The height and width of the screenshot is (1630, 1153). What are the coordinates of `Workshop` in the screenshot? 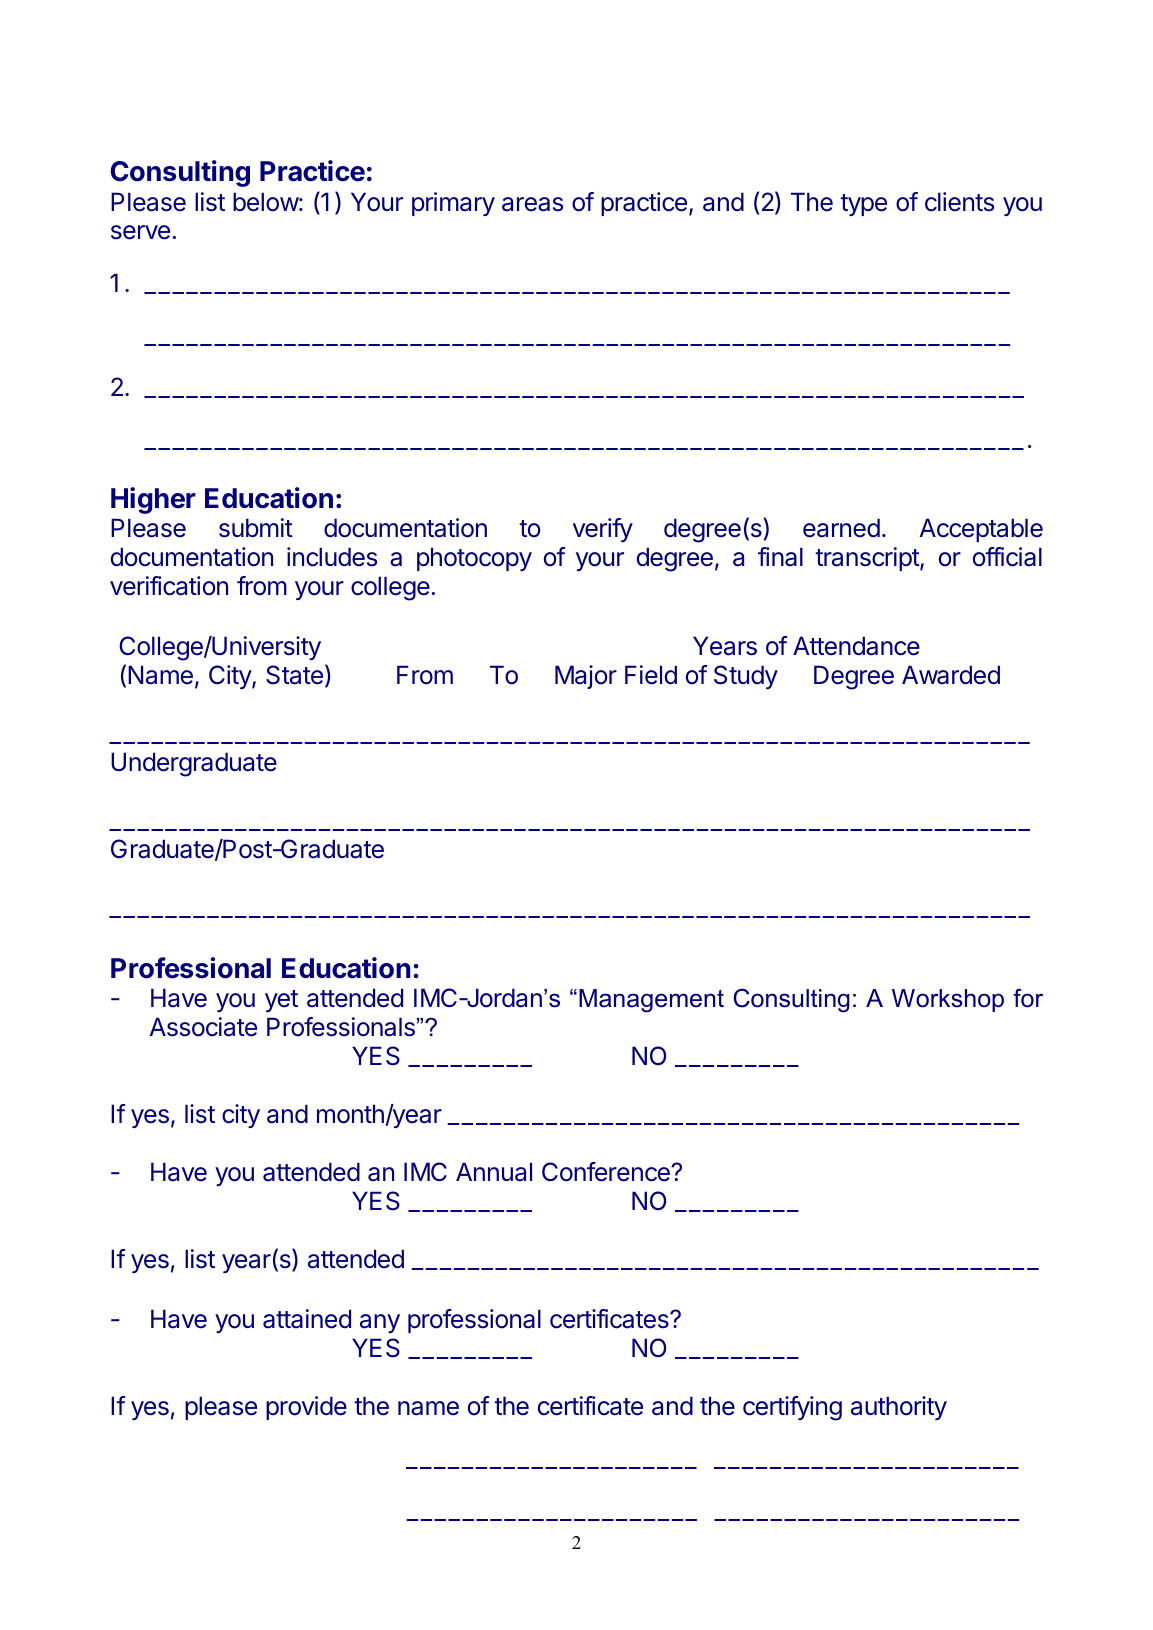 It's located at (948, 1000).
